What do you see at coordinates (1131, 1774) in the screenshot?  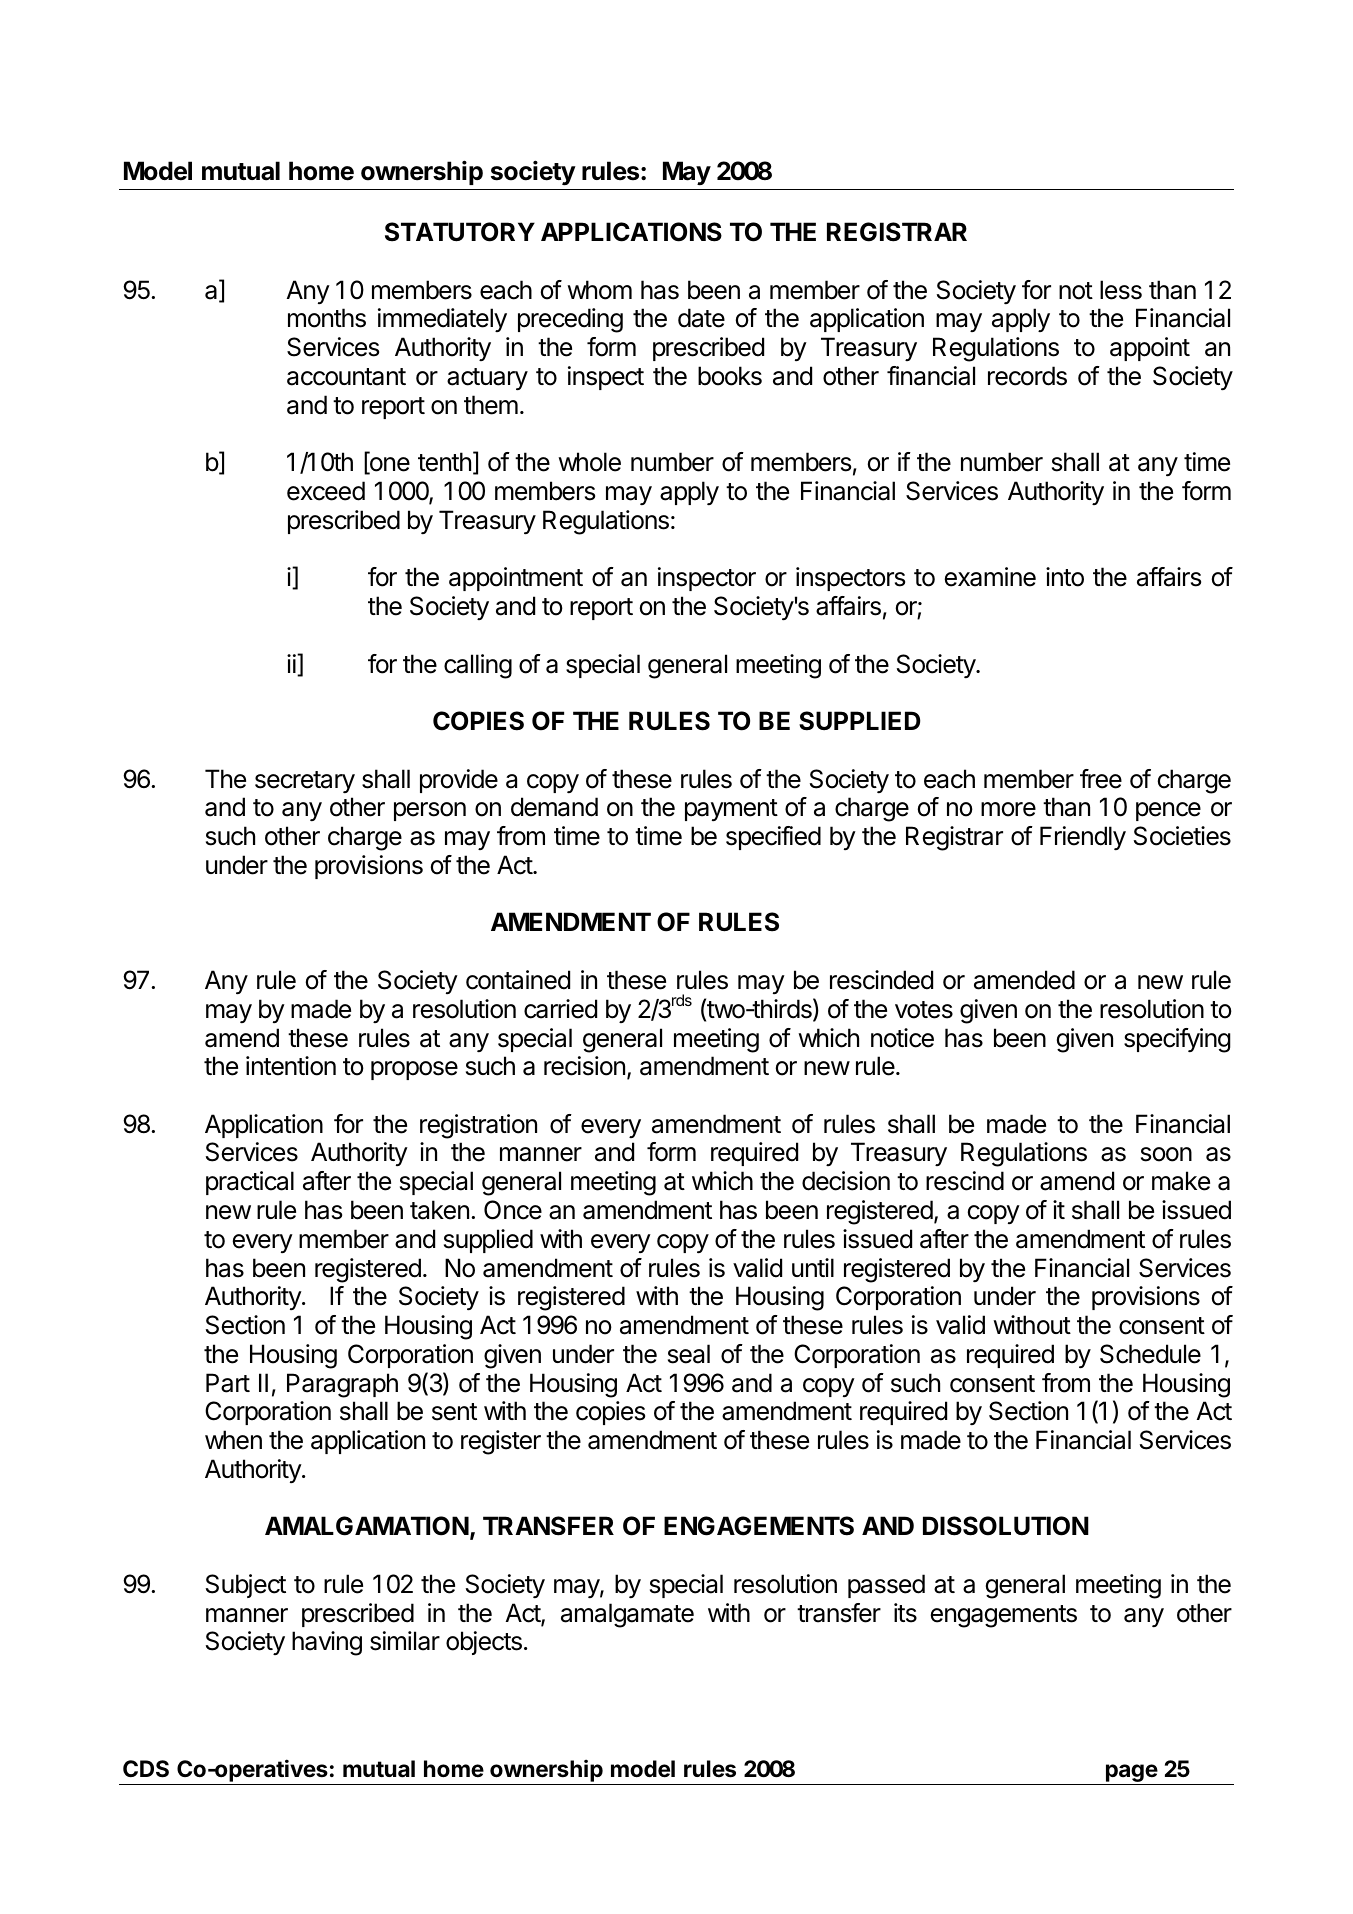 I see `page` at bounding box center [1131, 1774].
